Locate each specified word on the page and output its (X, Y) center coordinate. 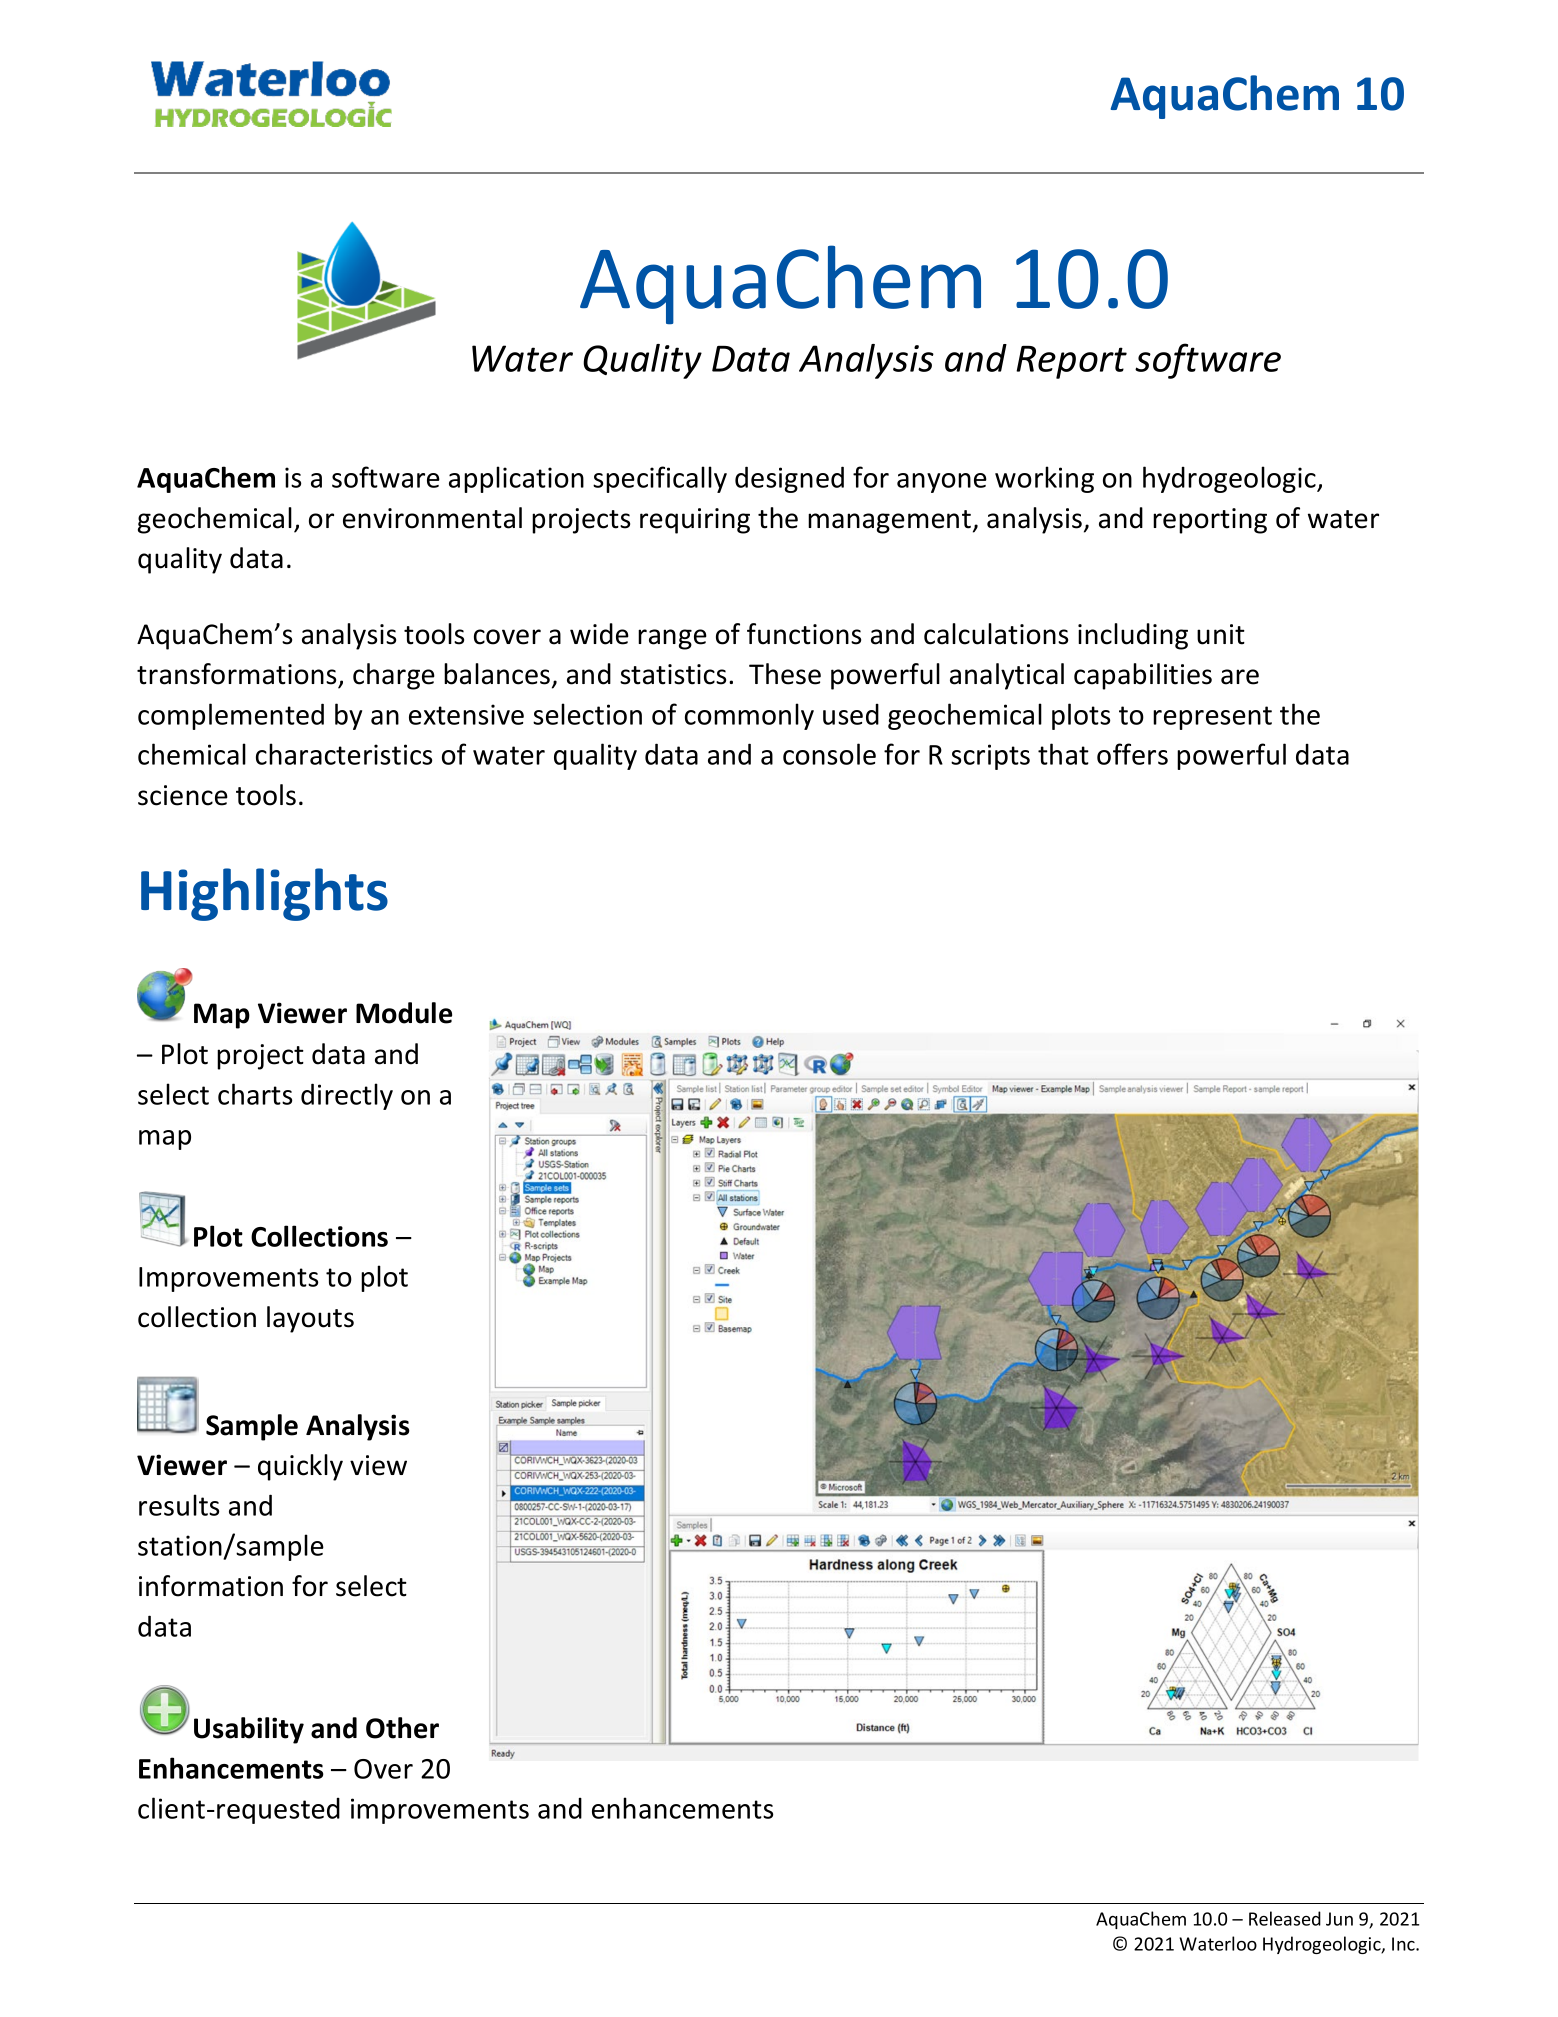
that (1063, 754)
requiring (695, 521)
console (829, 754)
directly (347, 1096)
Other (402, 1728)
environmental (432, 518)
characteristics (344, 754)
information (211, 1586)
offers (1132, 754)
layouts (310, 1319)
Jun (1339, 1919)
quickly (300, 1467)
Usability (249, 1730)
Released (1285, 1918)
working (1044, 479)
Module (404, 1013)
